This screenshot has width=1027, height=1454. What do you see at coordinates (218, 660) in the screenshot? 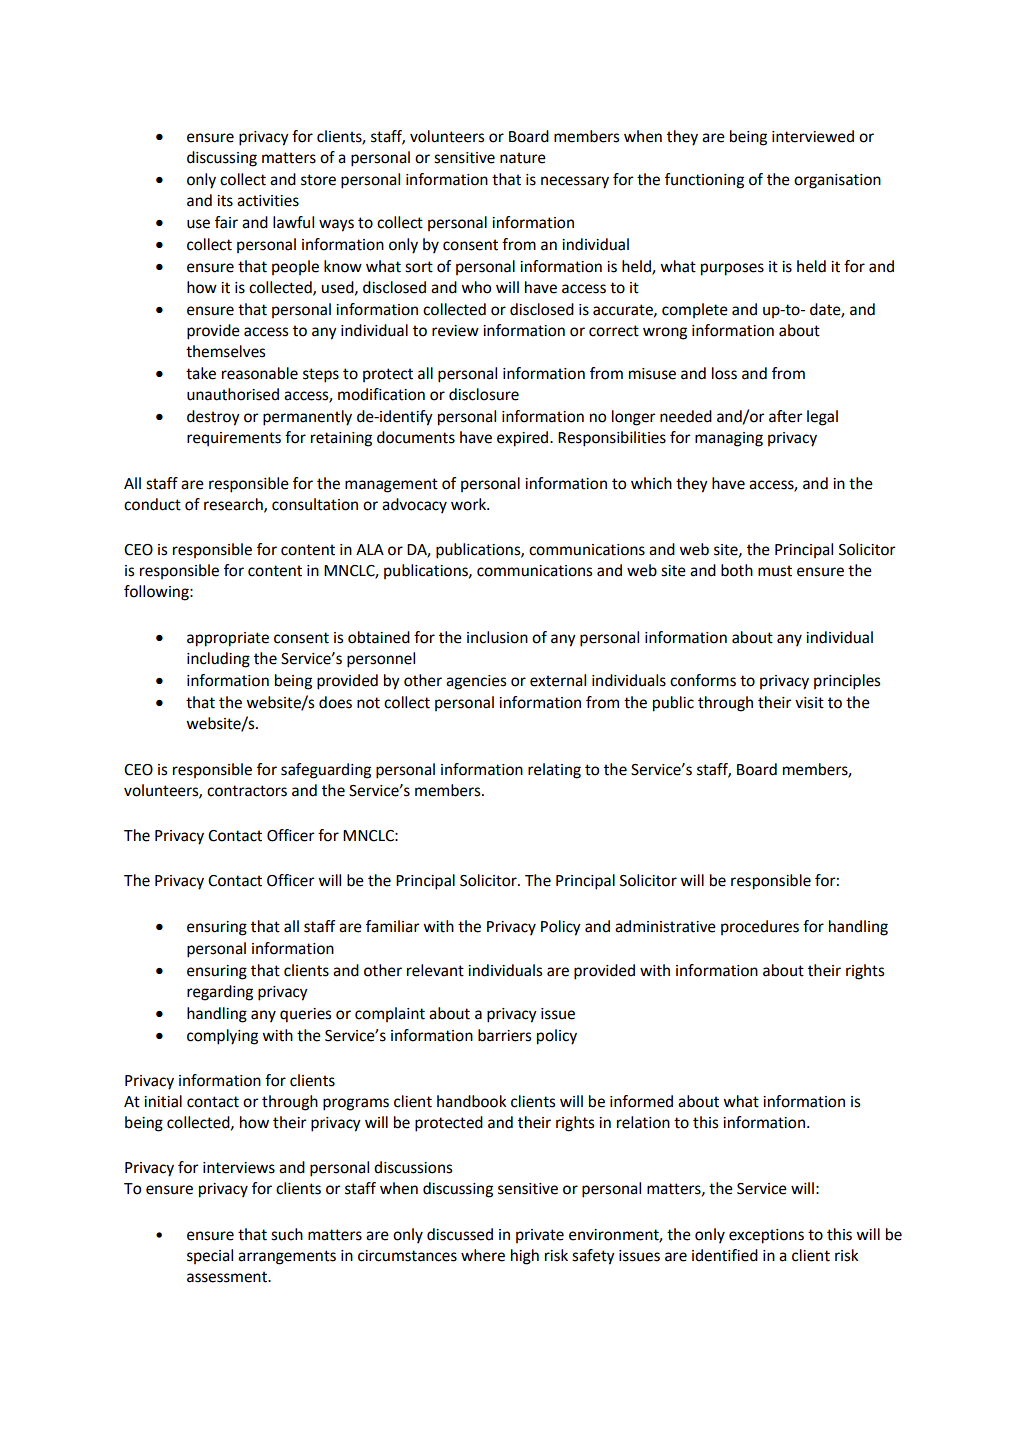
I see `including` at bounding box center [218, 660].
